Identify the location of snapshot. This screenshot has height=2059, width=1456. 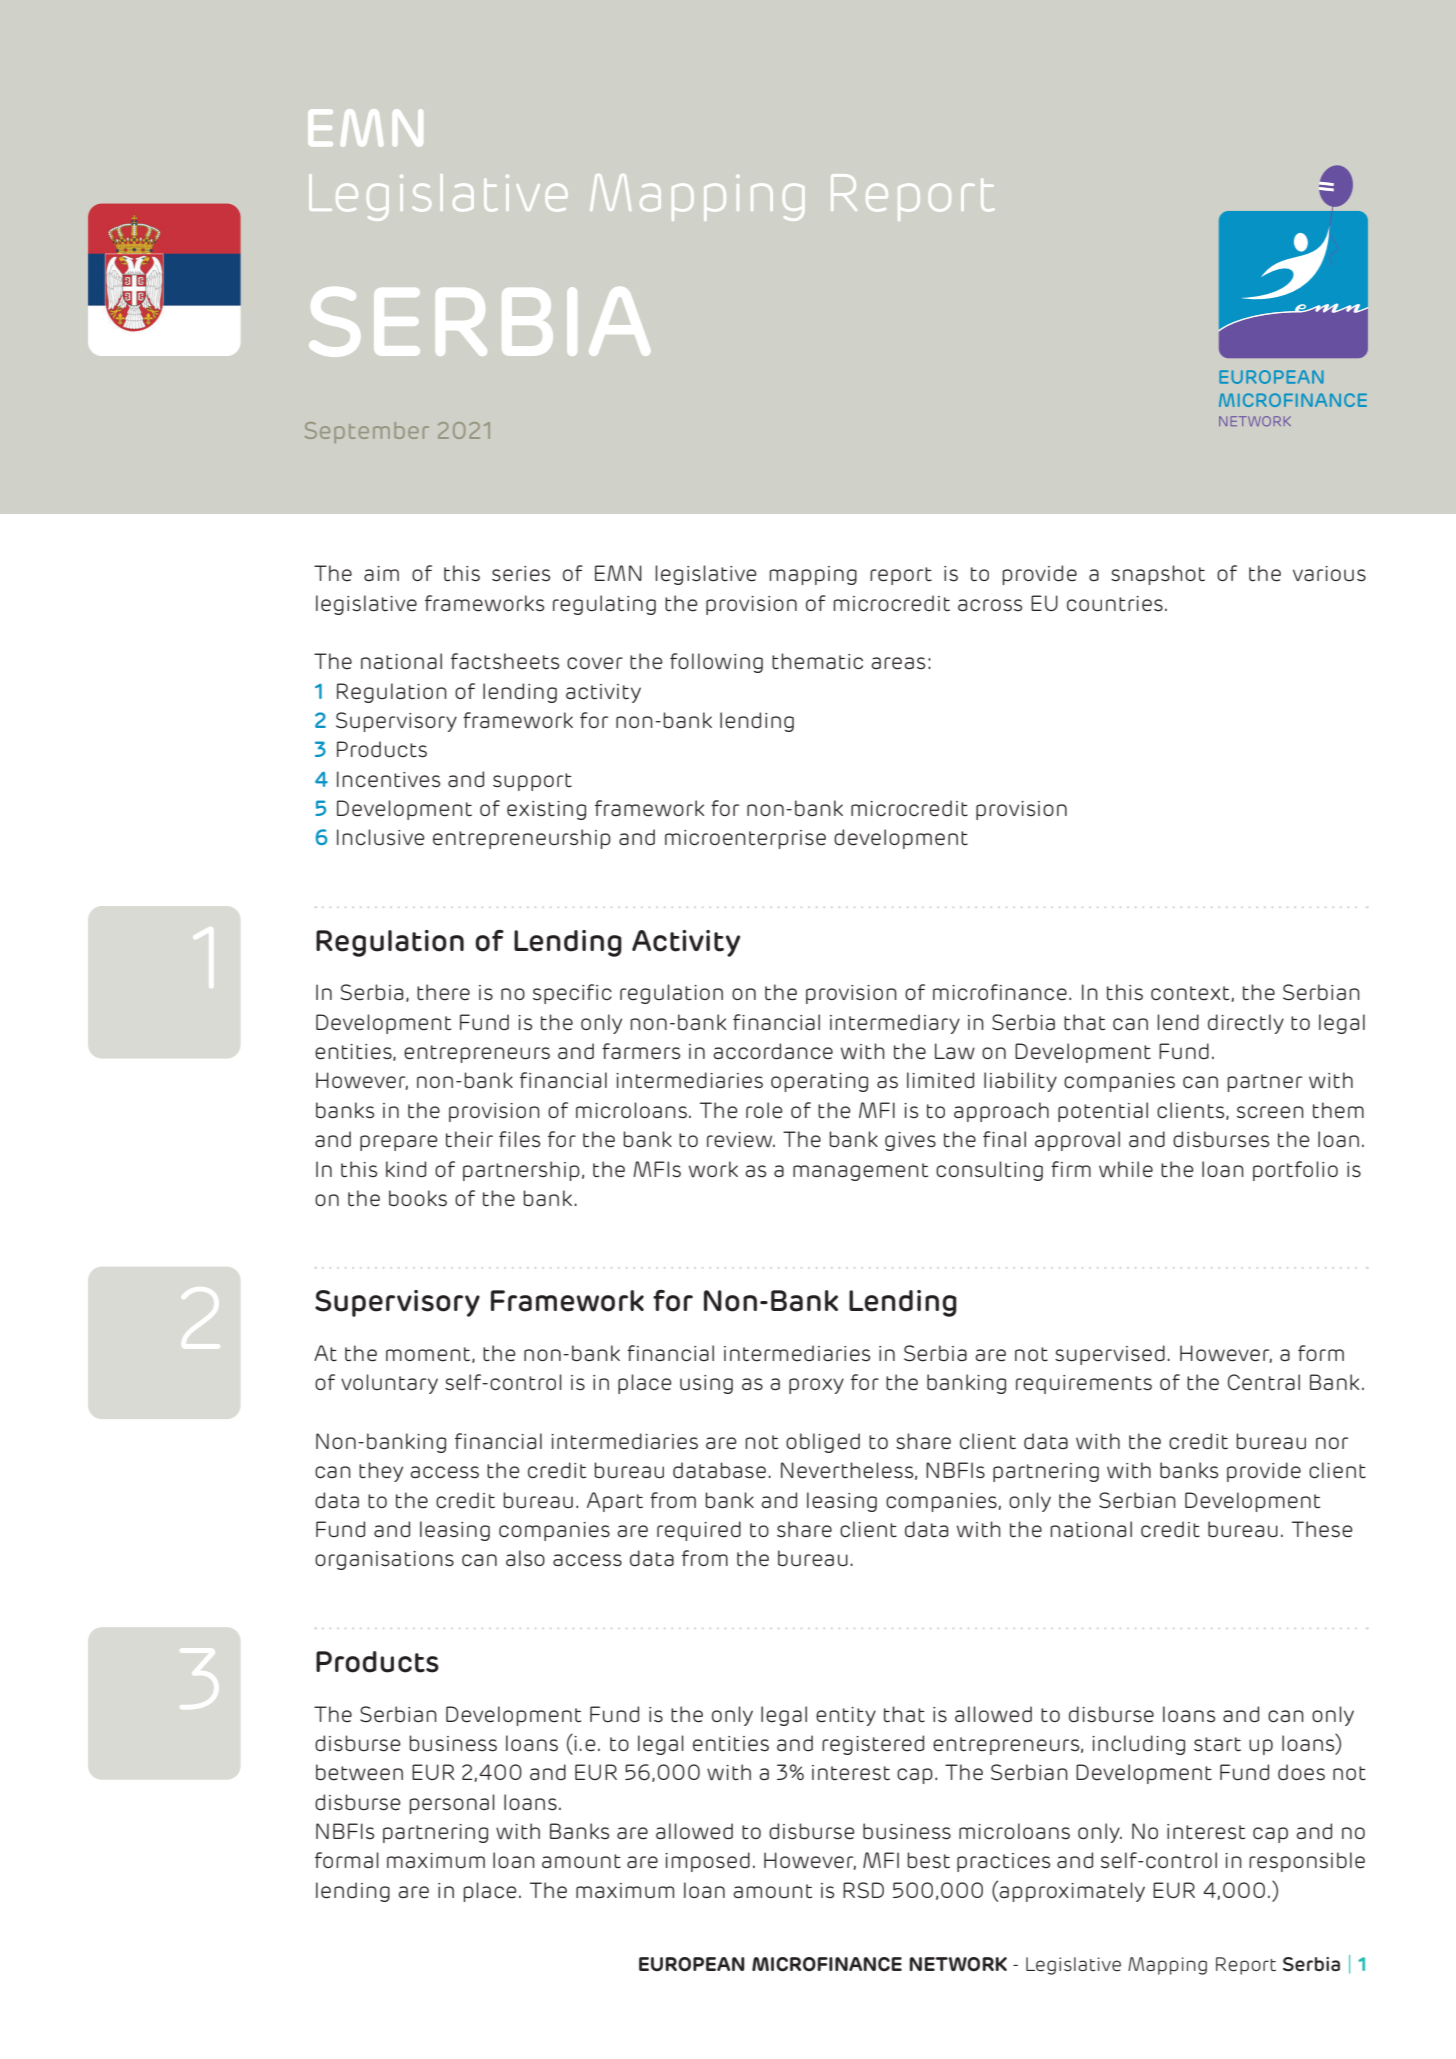
(1158, 575).
